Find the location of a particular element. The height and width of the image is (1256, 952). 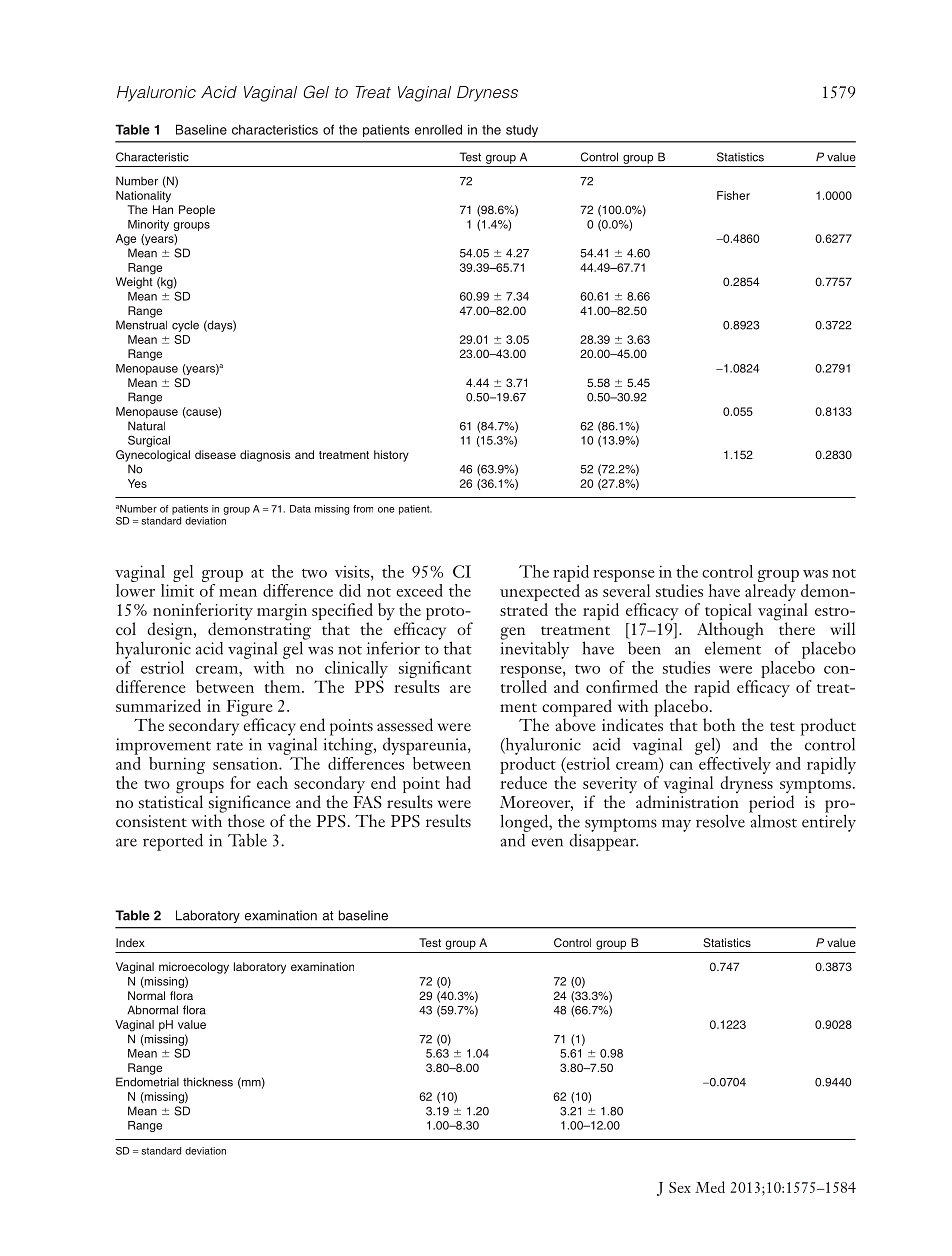

thickness is located at coordinates (208, 1082).
